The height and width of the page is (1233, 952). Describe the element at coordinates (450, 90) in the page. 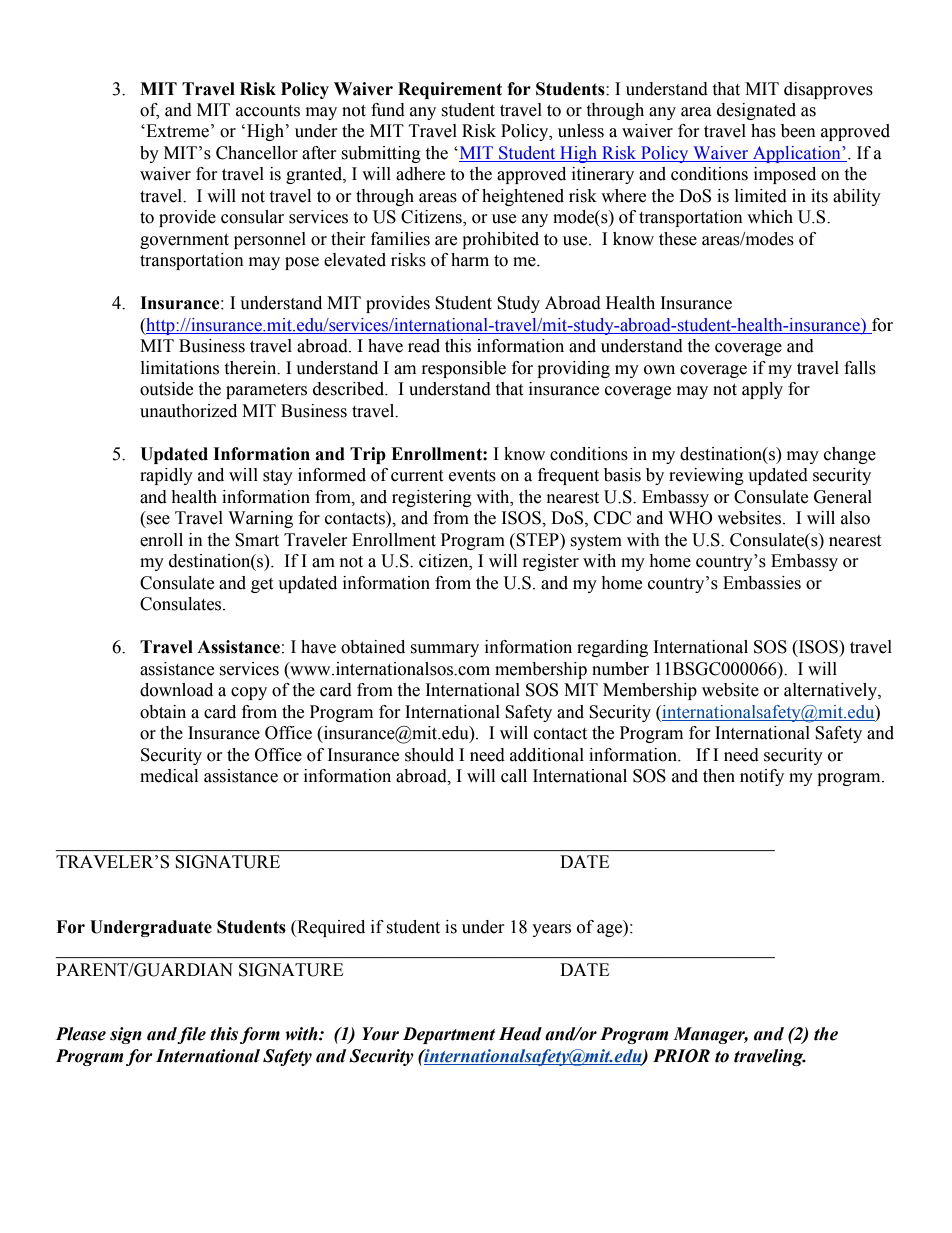

I see `Requirement` at that location.
